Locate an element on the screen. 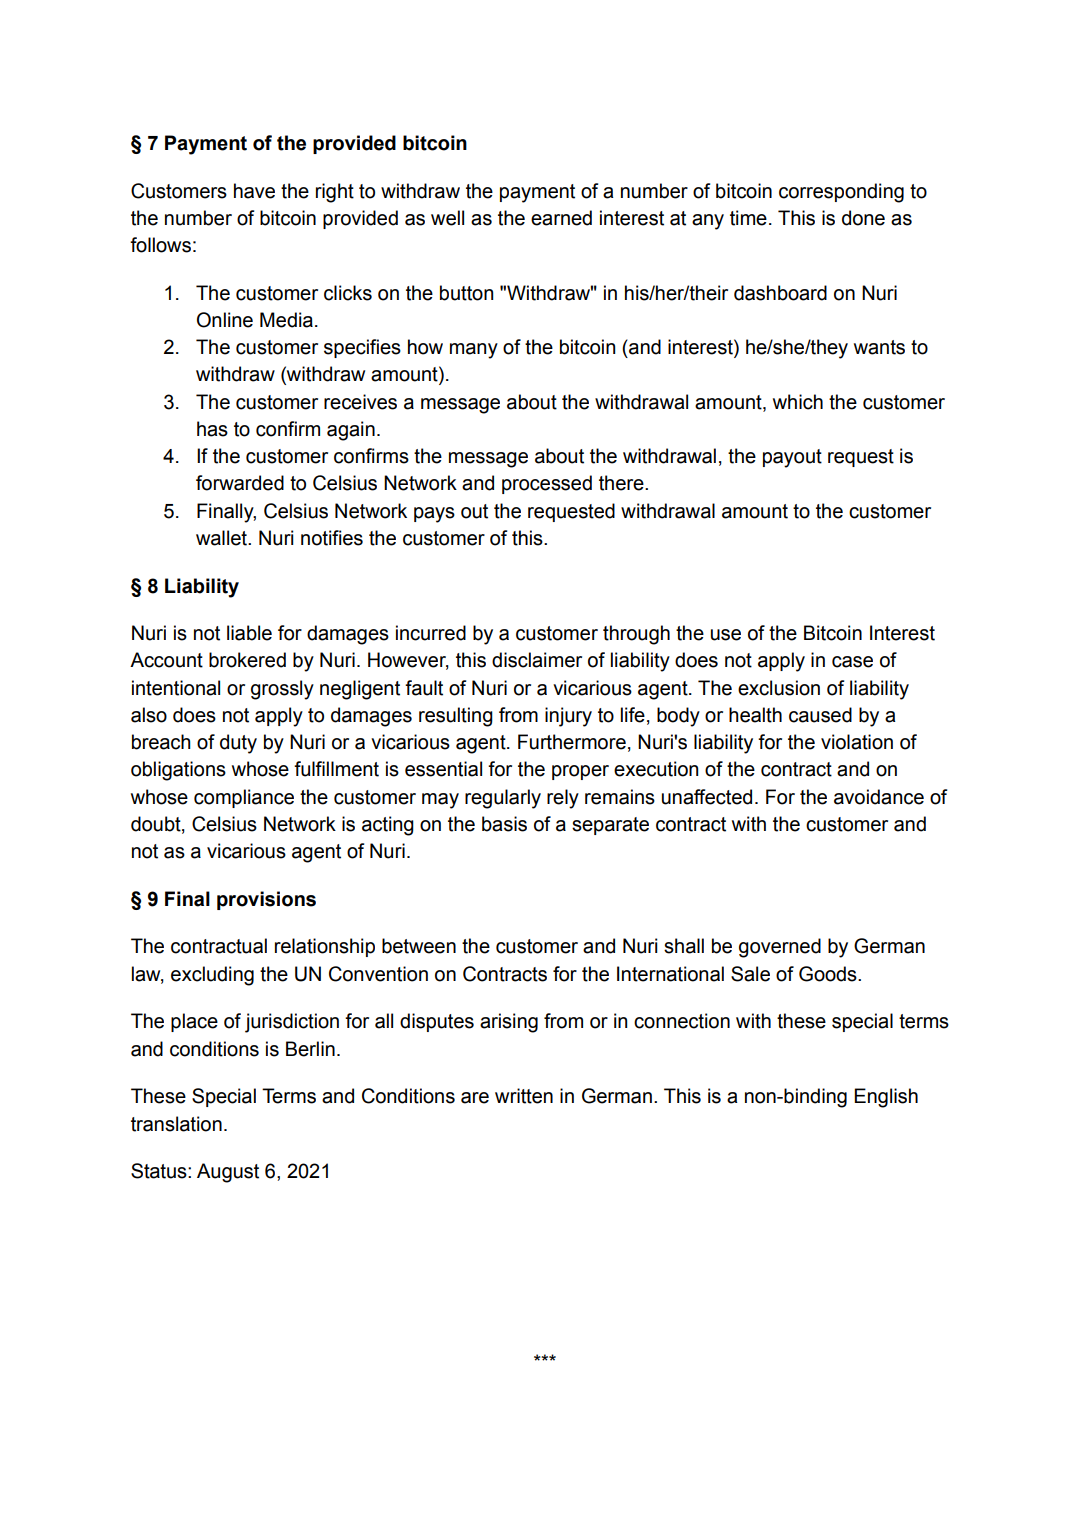 This screenshot has height=1529, width=1082. which is located at coordinates (798, 402).
